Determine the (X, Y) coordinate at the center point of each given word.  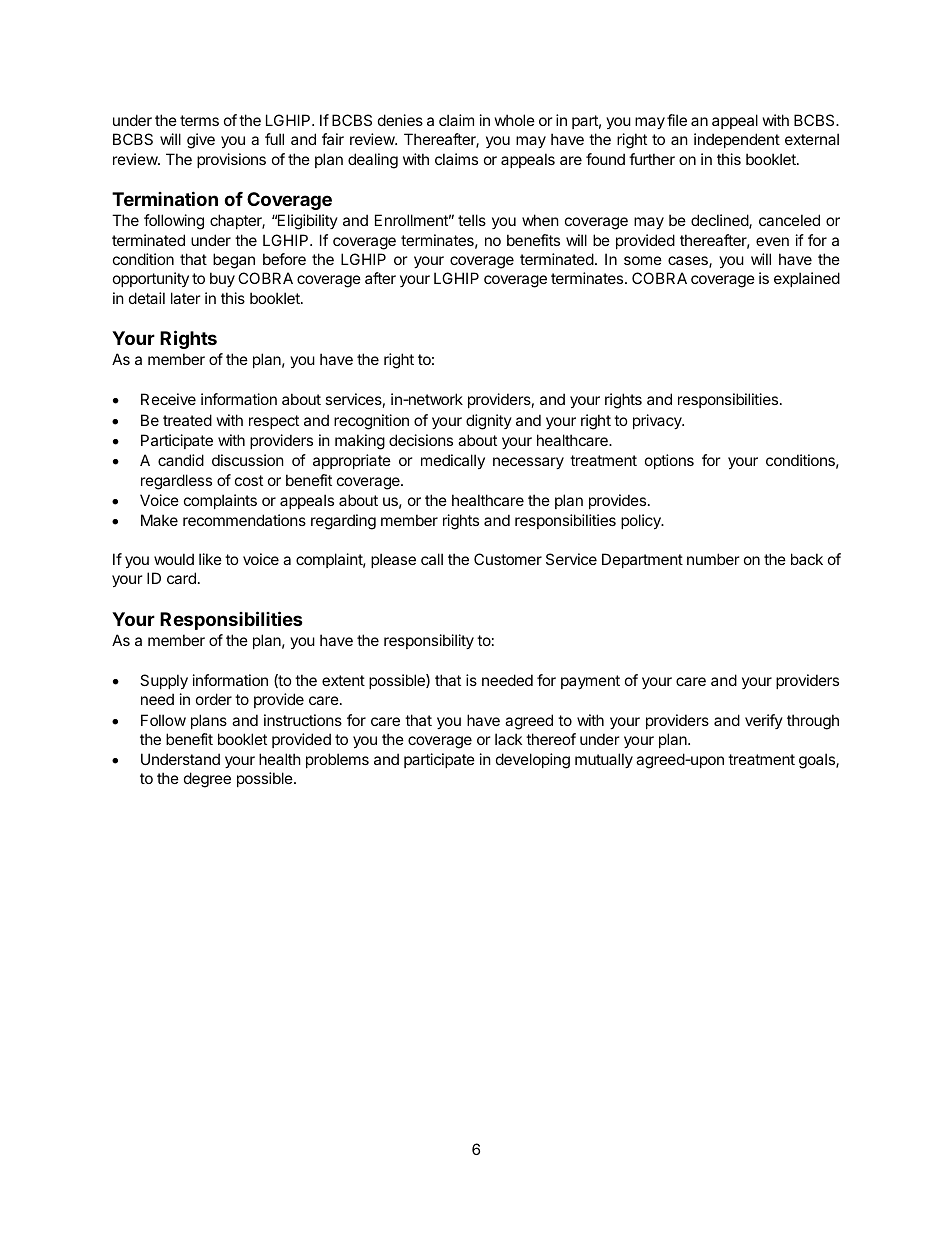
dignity (489, 422)
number (713, 559)
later (186, 298)
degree (207, 780)
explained (807, 279)
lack (508, 739)
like (210, 559)
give (201, 141)
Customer (508, 559)
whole (515, 120)
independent (737, 140)
